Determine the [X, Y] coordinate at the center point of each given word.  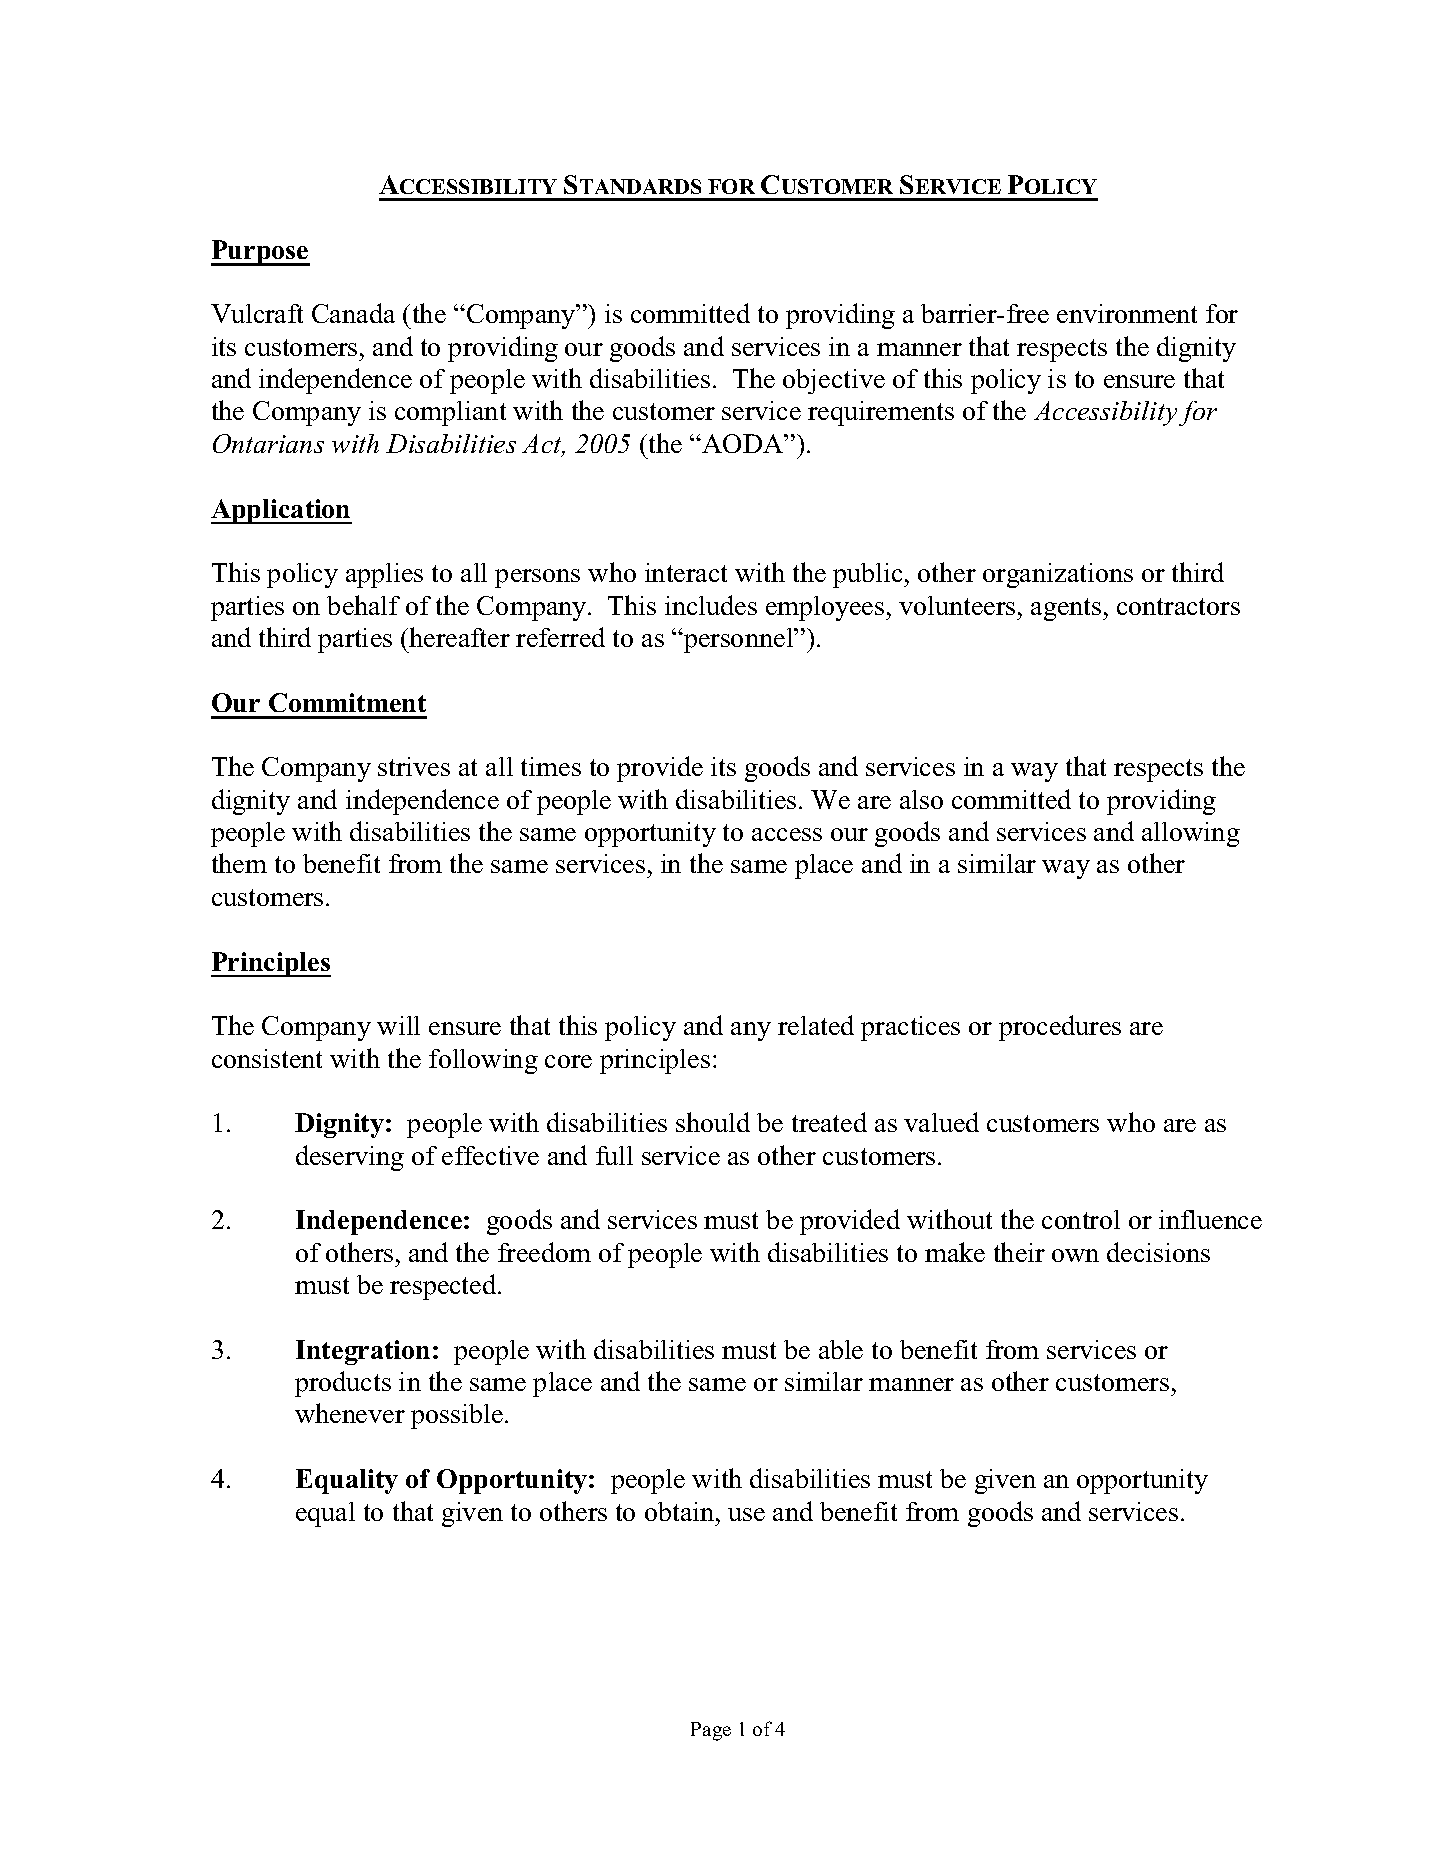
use [746, 1514]
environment [1127, 313]
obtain [681, 1511]
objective [834, 381]
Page [711, 1731]
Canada [353, 313]
